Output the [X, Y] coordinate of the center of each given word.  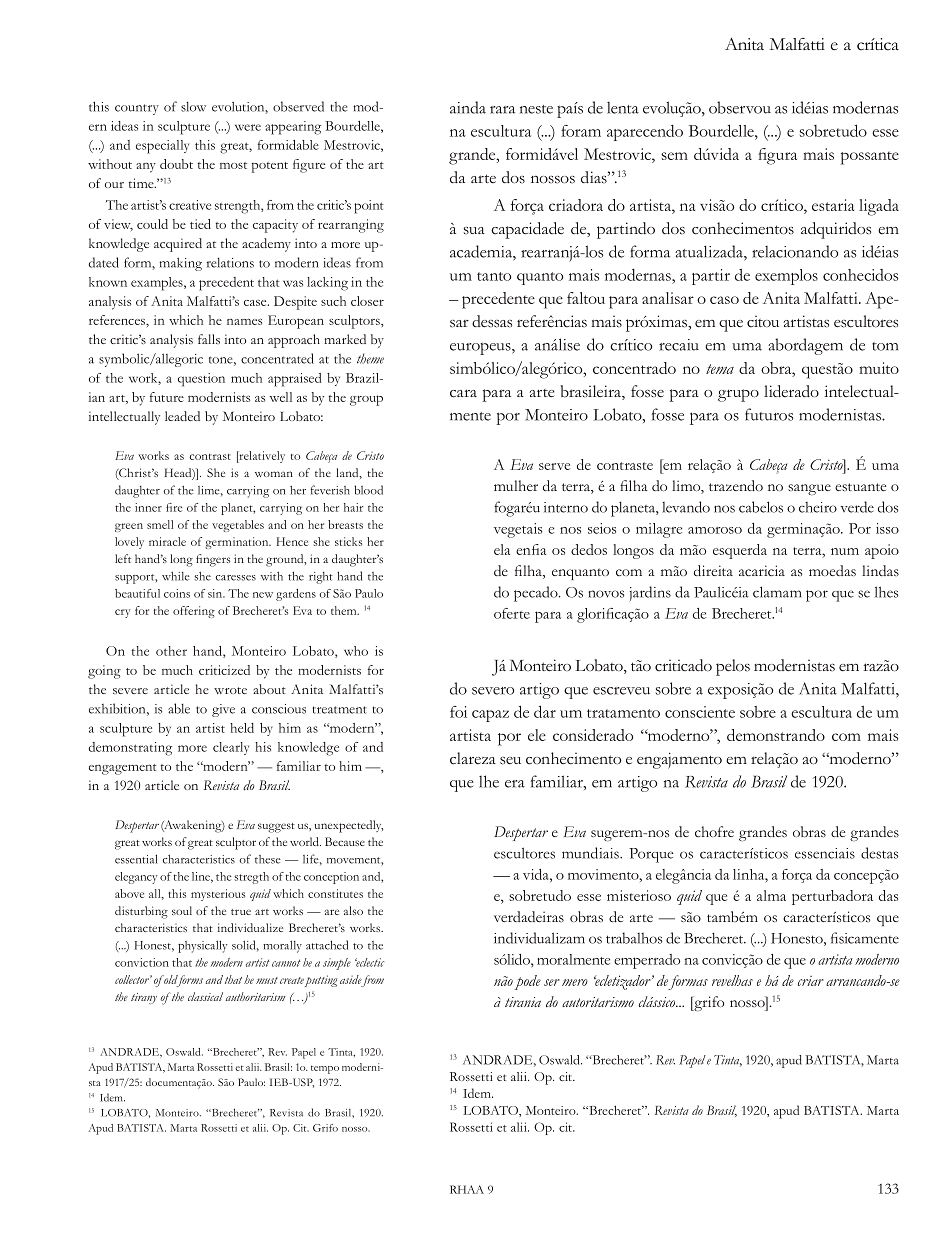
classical [205, 996]
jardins [650, 593]
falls [209, 339]
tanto [494, 276]
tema [720, 369]
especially [162, 147]
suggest [276, 828]
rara [502, 110]
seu [510, 761]
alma [771, 895]
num [845, 551]
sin [216, 593]
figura [777, 156]
